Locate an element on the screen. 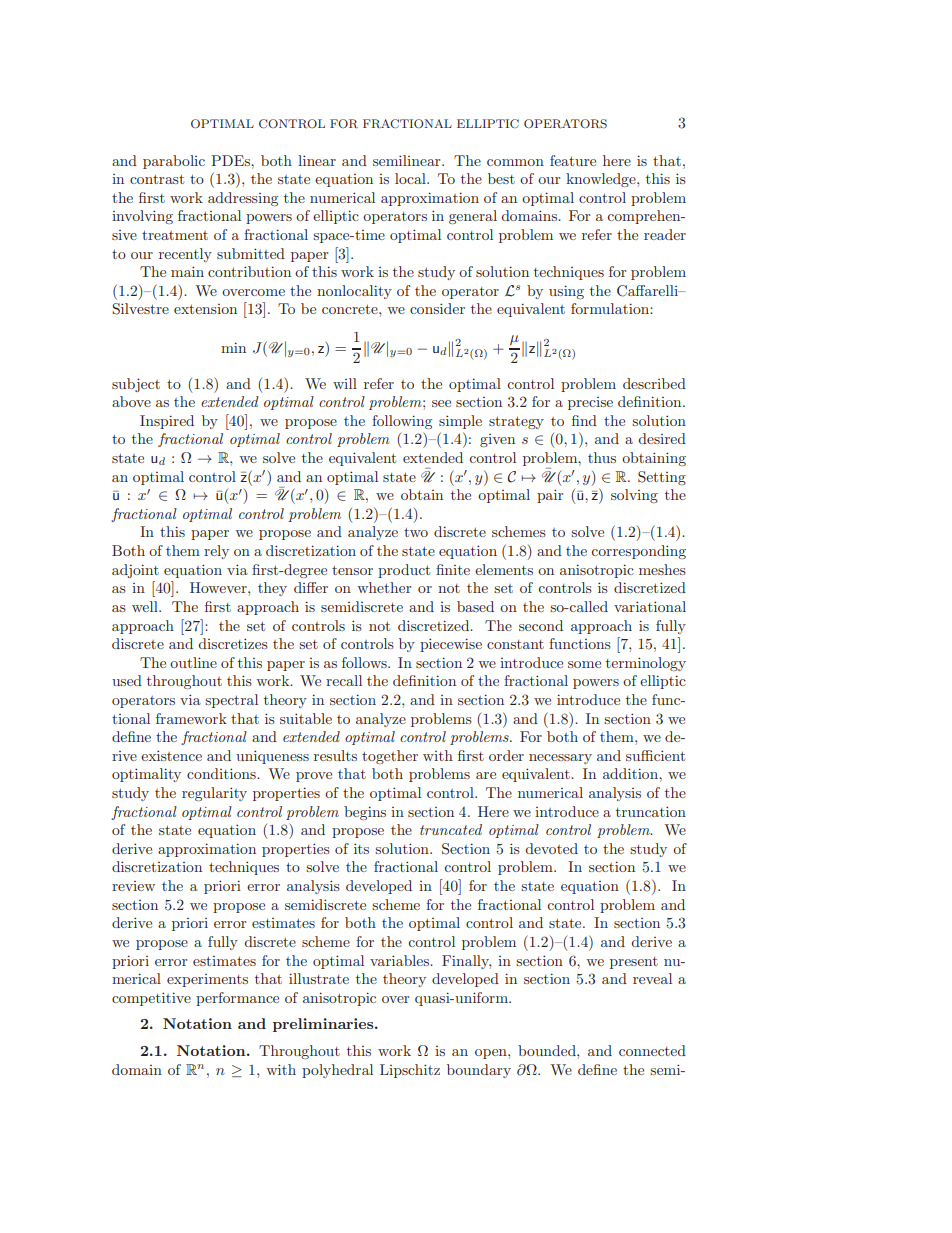 Image resolution: width=952 pixels, height=1233 pixels. competitive is located at coordinates (151, 999).
